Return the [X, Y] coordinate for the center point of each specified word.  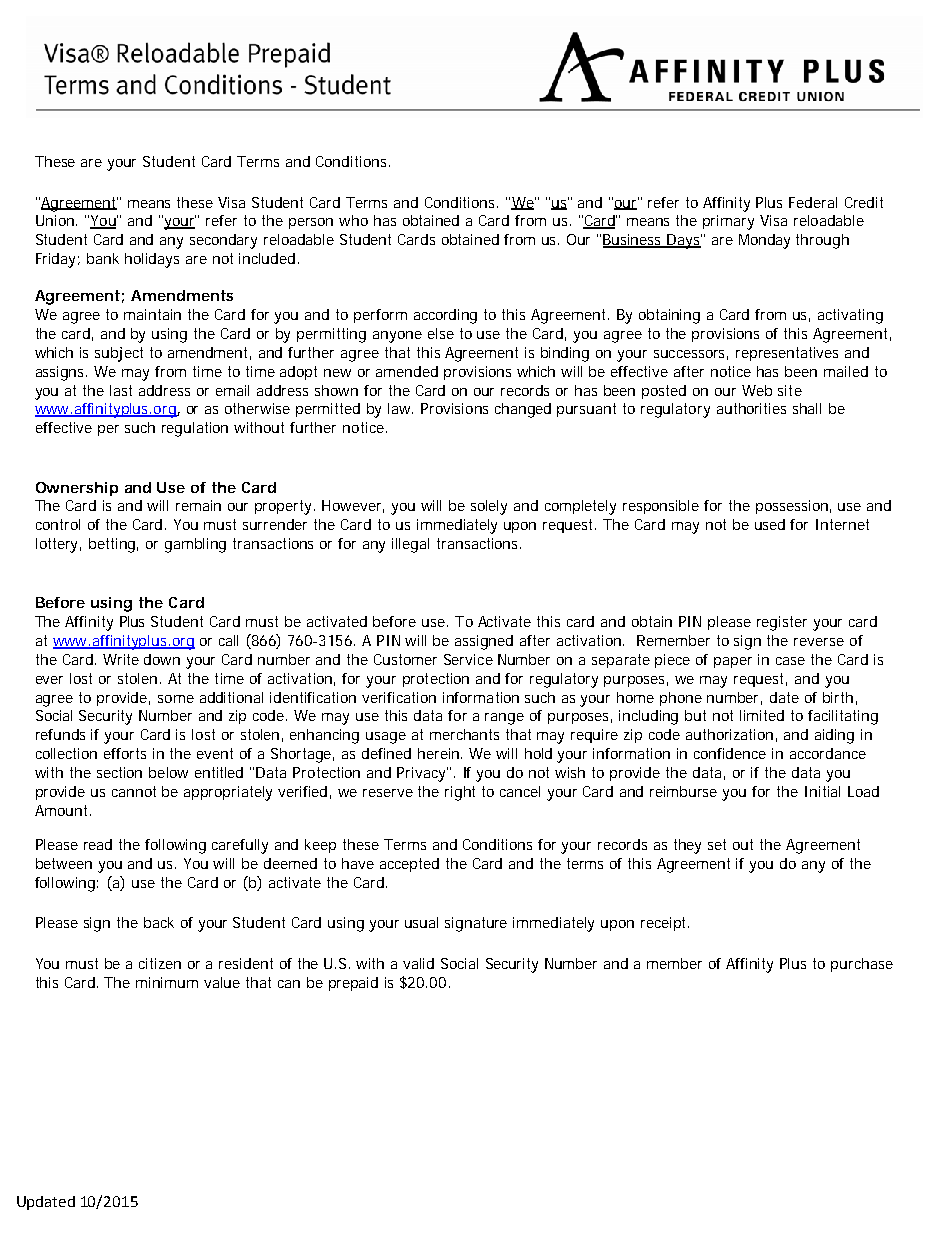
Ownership [77, 489]
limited [762, 715]
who [353, 220]
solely [489, 507]
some [176, 699]
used [770, 524]
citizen [160, 963]
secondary [223, 241]
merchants [464, 734]
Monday [764, 241]
